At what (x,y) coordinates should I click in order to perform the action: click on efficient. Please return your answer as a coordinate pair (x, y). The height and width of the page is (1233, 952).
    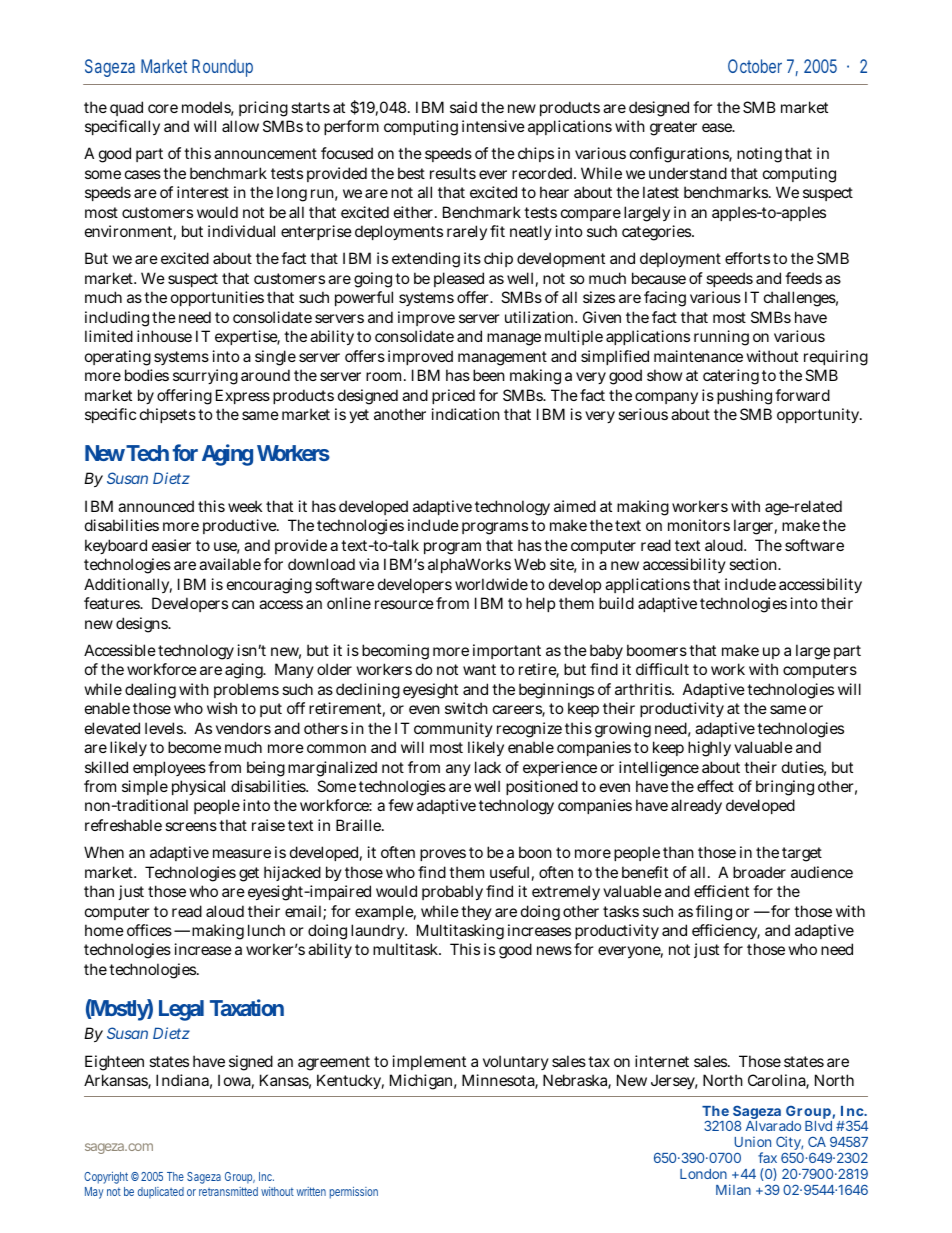
    Looking at the image, I should click on (721, 891).
